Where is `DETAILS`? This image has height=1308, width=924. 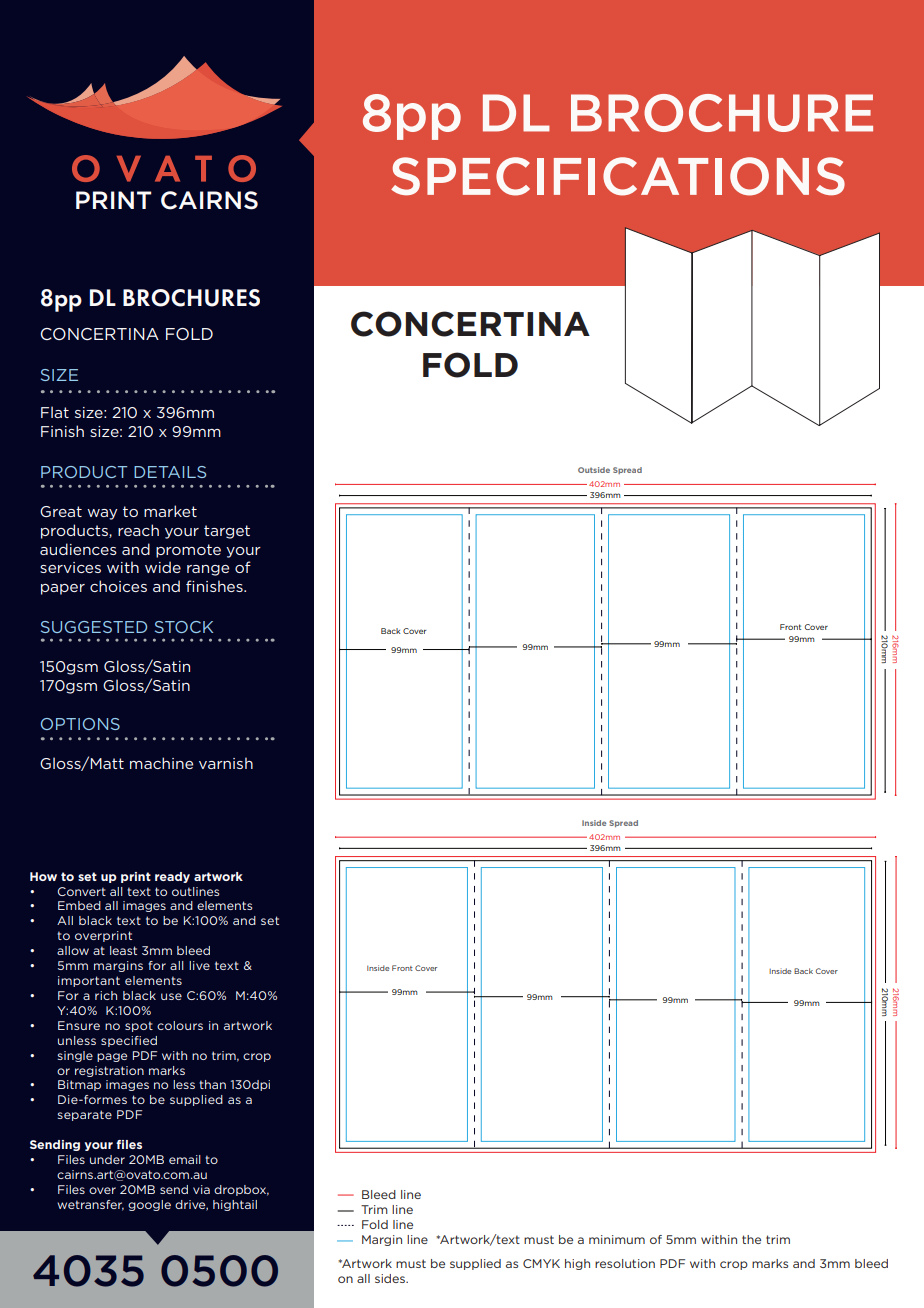
DETAILS is located at coordinates (170, 472).
